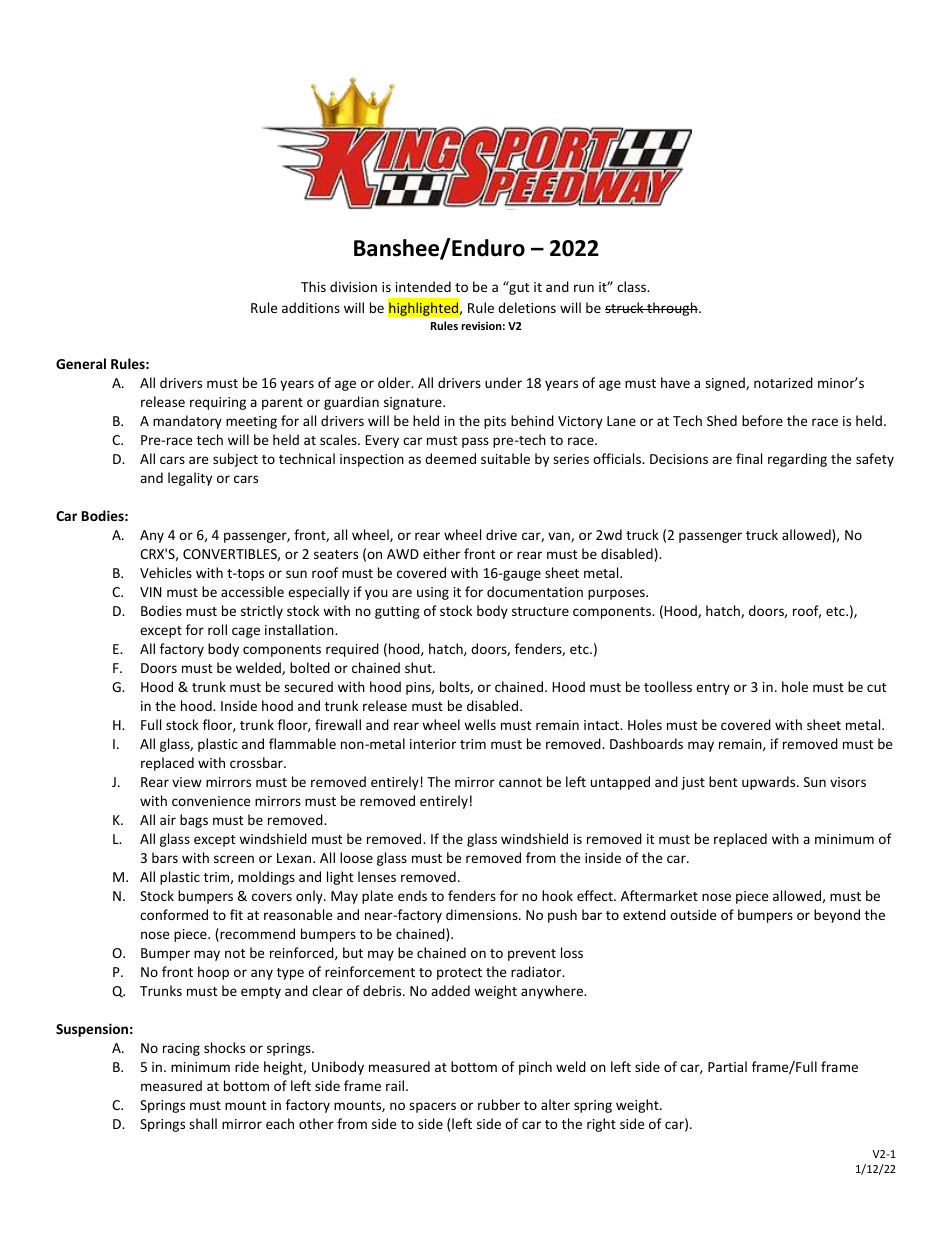  Describe the element at coordinates (837, 916) in the page. I see `beyond` at that location.
